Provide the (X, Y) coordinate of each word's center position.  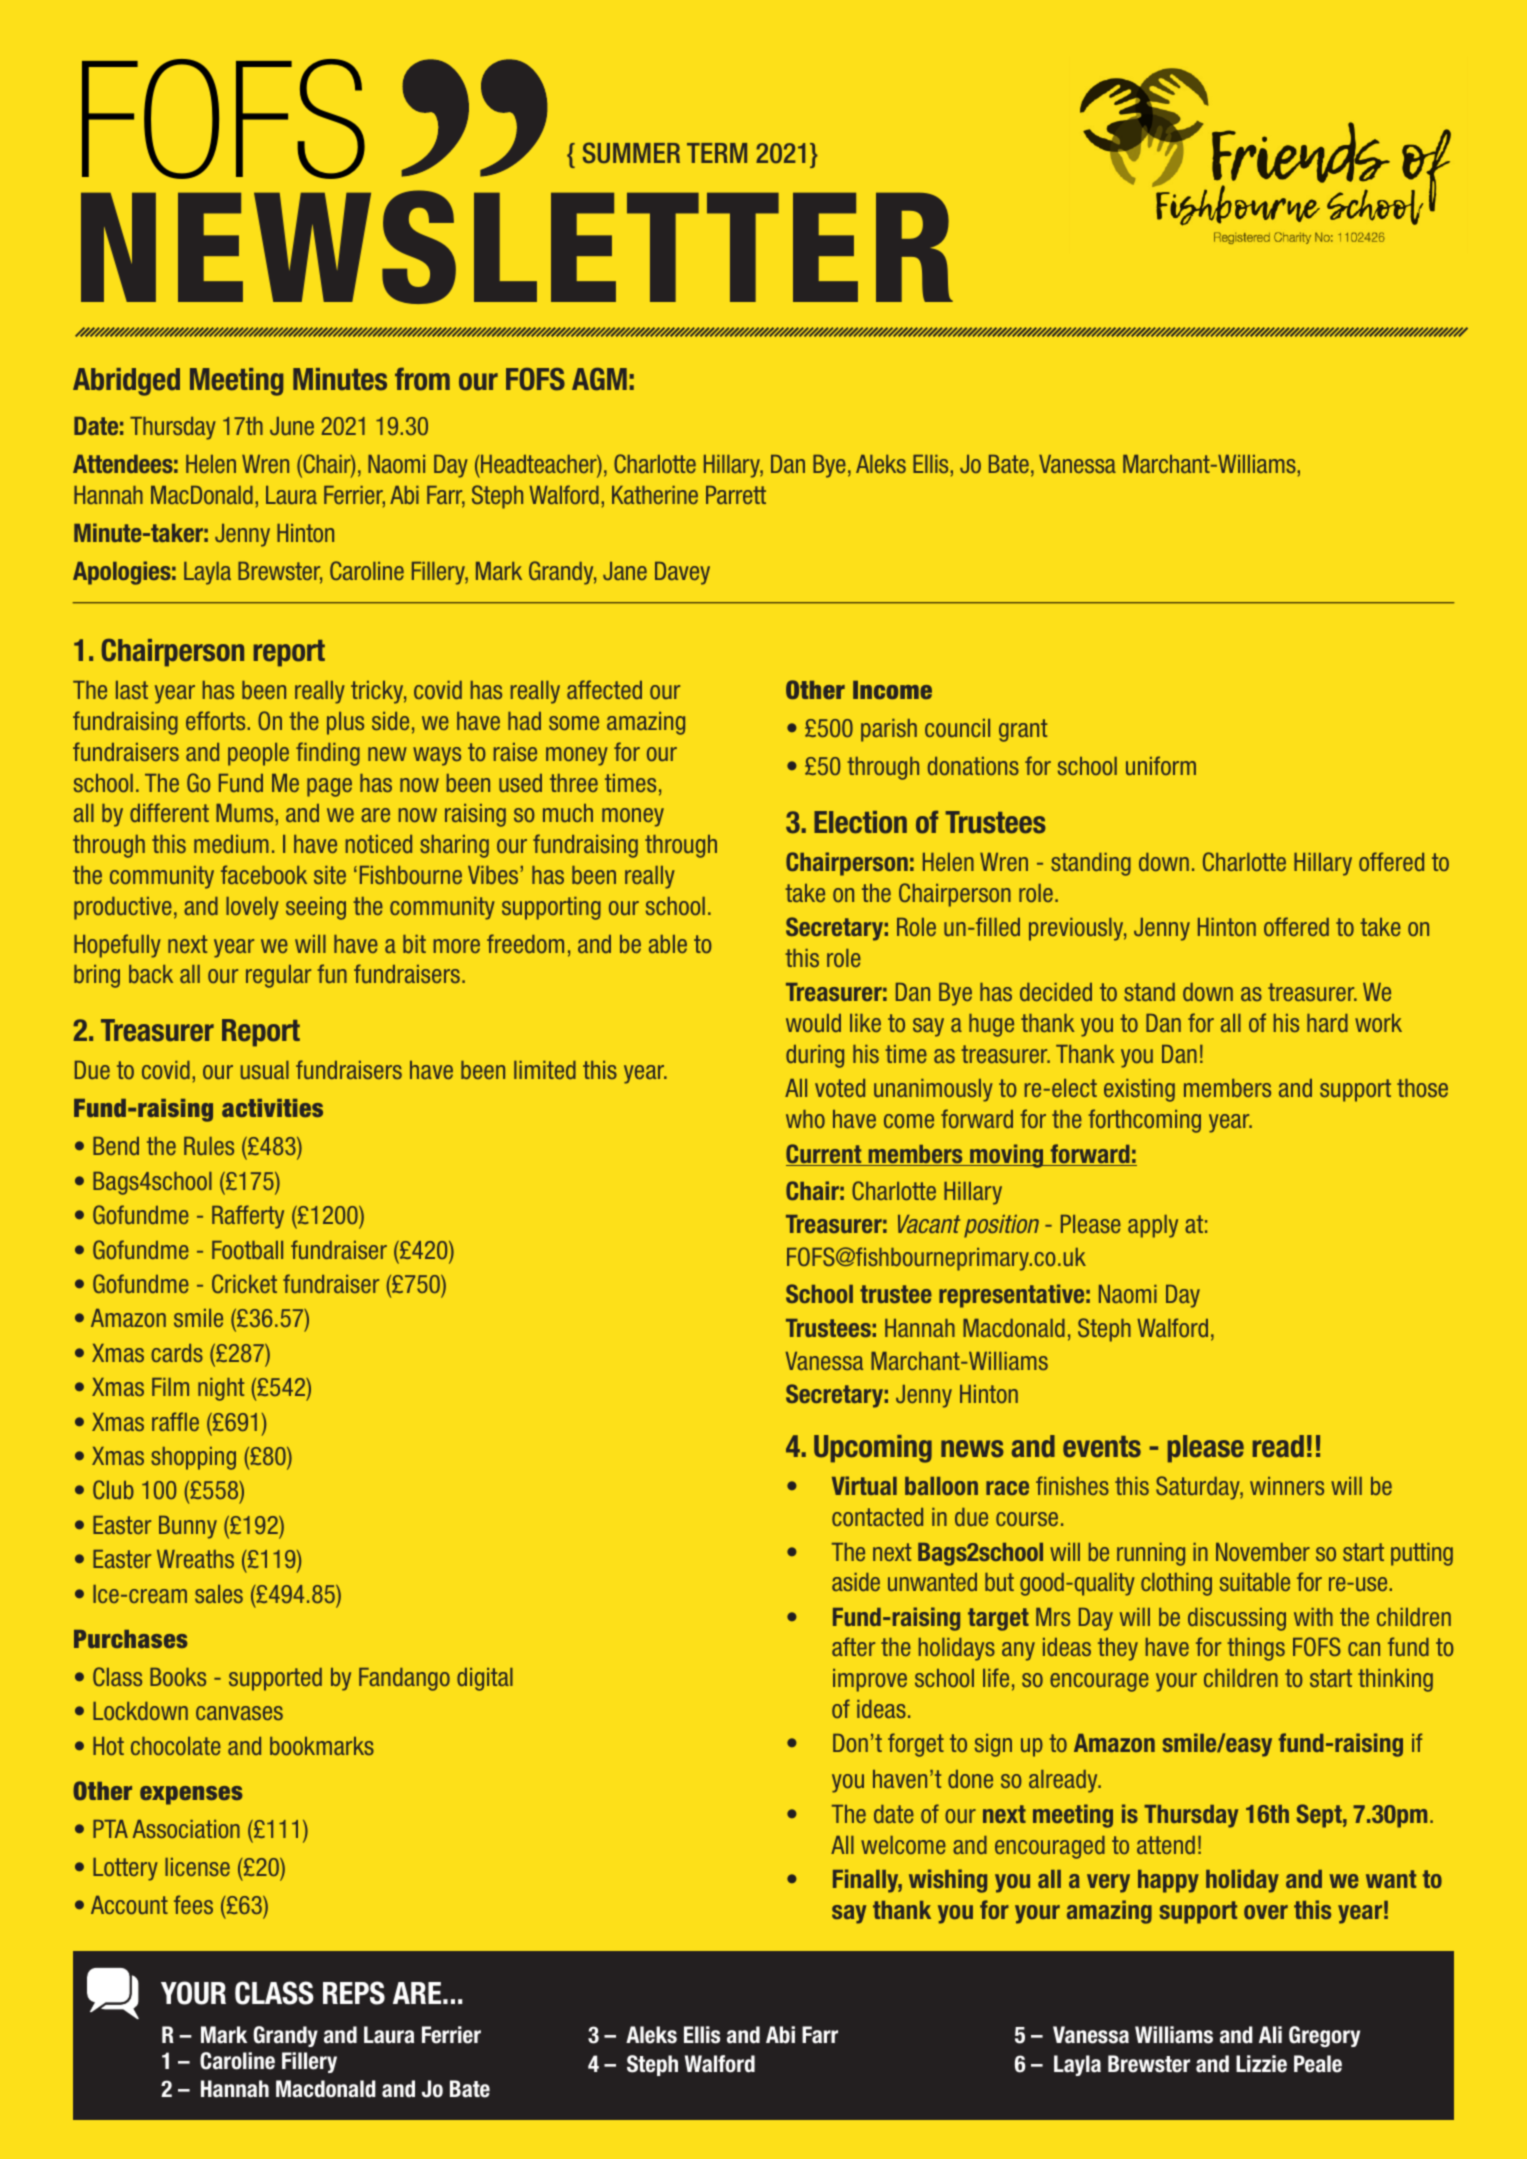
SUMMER (631, 153)
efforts (215, 720)
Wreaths (195, 1559)
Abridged (126, 382)
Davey (682, 573)
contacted (877, 1517)
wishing (948, 1881)
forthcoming (1144, 1121)
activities (272, 1108)
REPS (354, 1993)
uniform (1161, 765)
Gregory (1324, 2036)
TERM (717, 153)
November (1263, 1552)
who (805, 1119)
